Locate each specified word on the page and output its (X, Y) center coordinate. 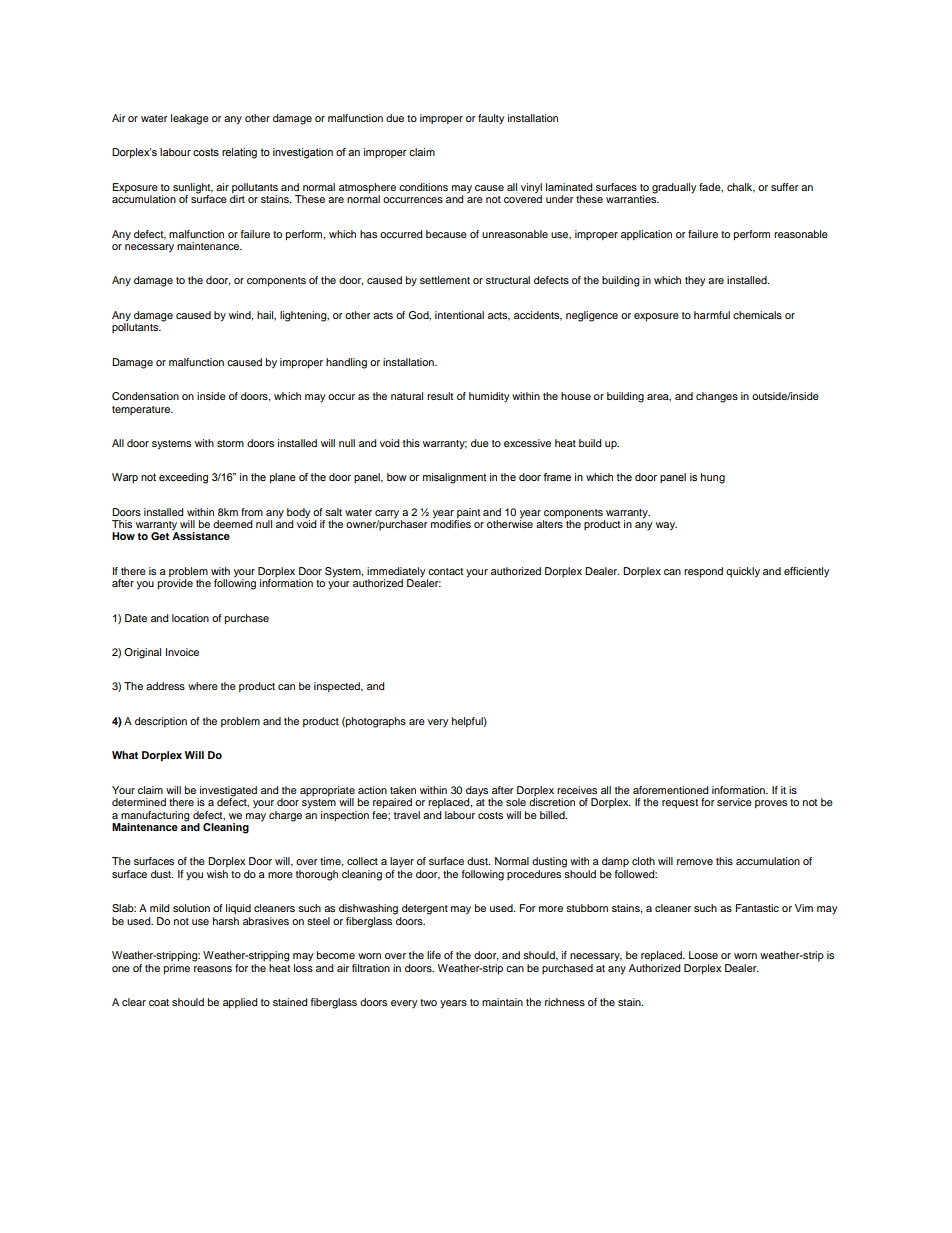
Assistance (201, 535)
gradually (674, 188)
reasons (213, 969)
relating (239, 153)
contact (445, 571)
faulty (491, 119)
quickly (743, 572)
